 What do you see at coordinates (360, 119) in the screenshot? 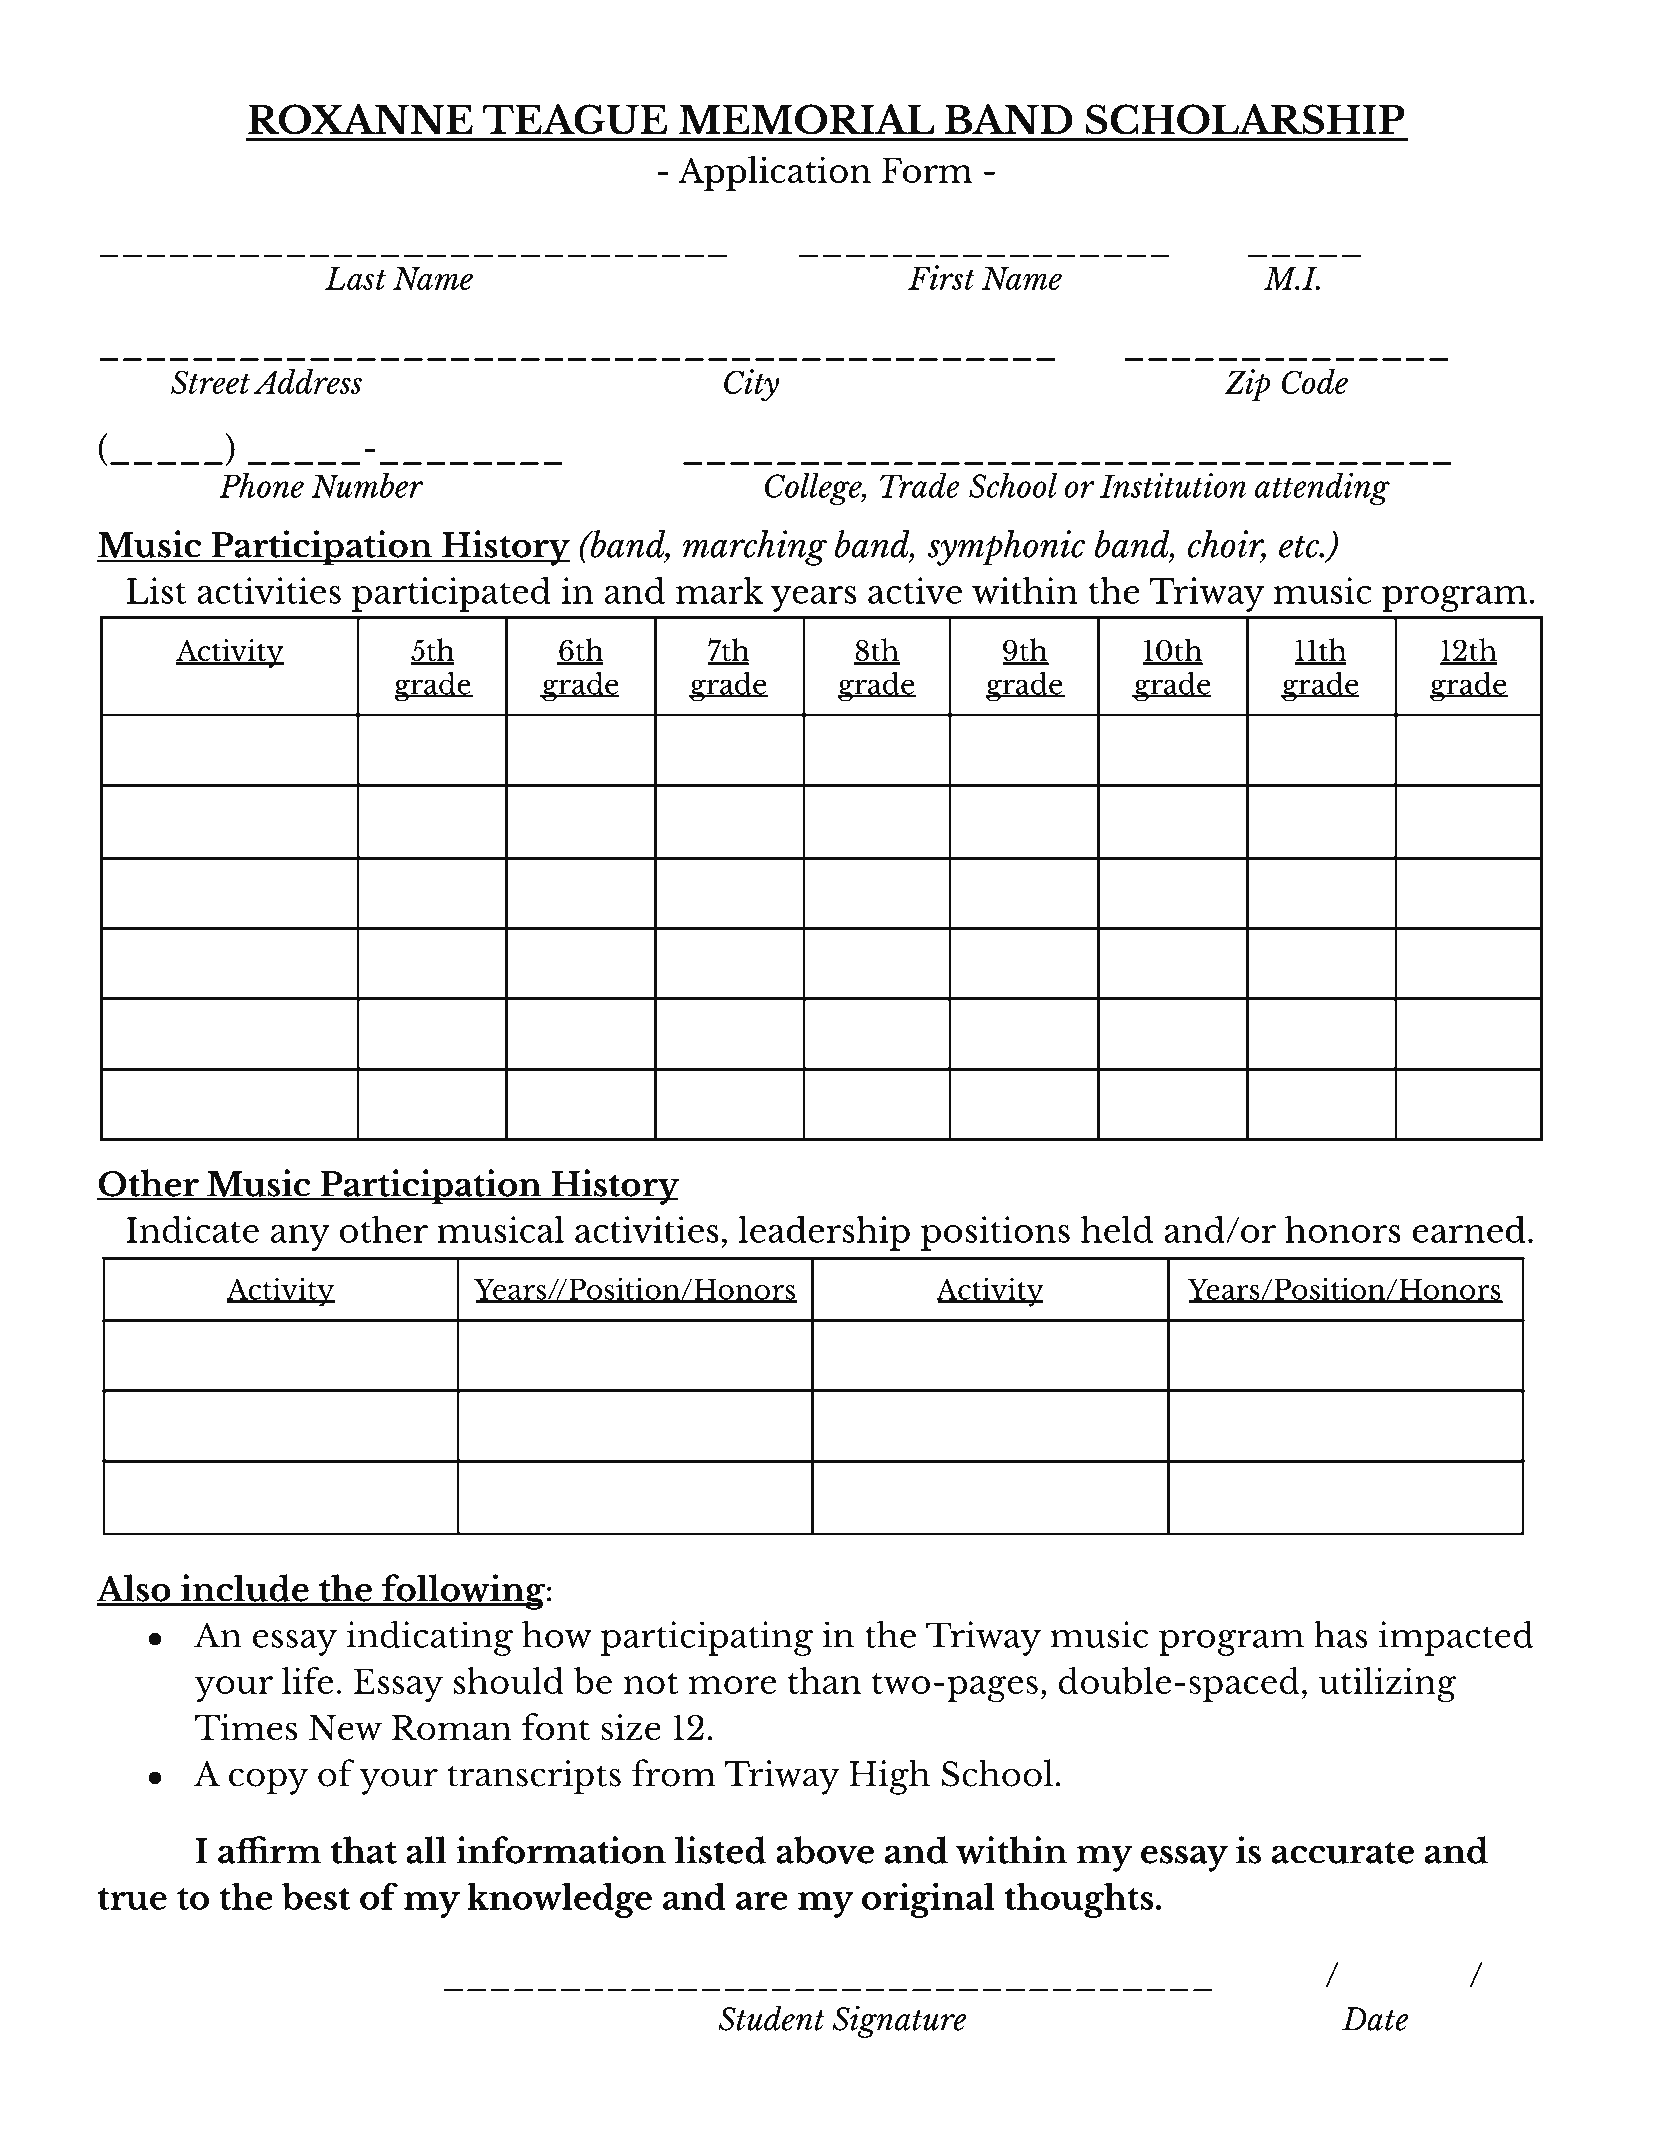
I see `ROXANNE` at bounding box center [360, 119].
